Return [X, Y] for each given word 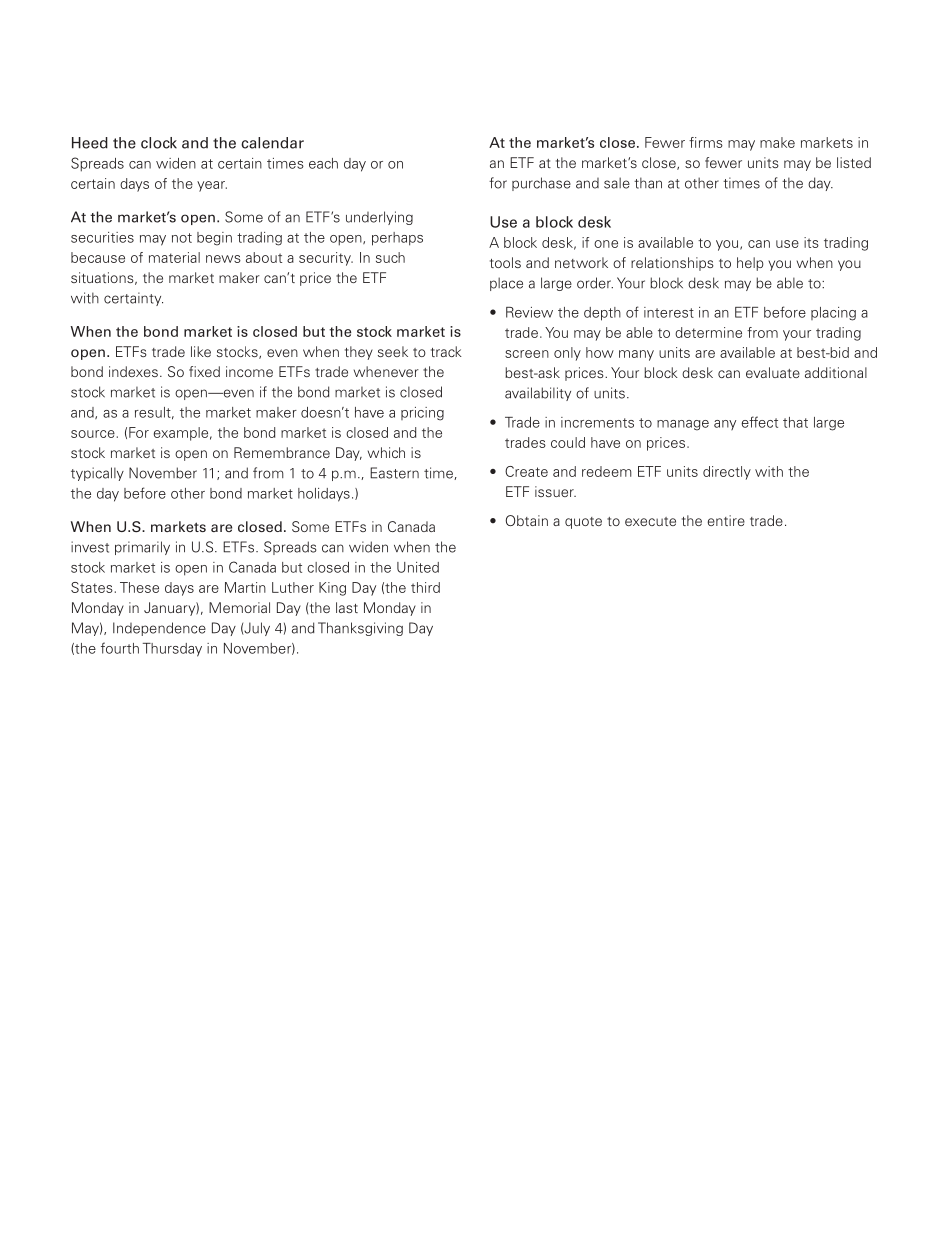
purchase [541, 184]
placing [833, 314]
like [201, 351]
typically [97, 474]
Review [529, 312]
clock [159, 143]
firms [706, 142]
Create [526, 471]
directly [727, 473]
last [347, 607]
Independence [159, 629]
